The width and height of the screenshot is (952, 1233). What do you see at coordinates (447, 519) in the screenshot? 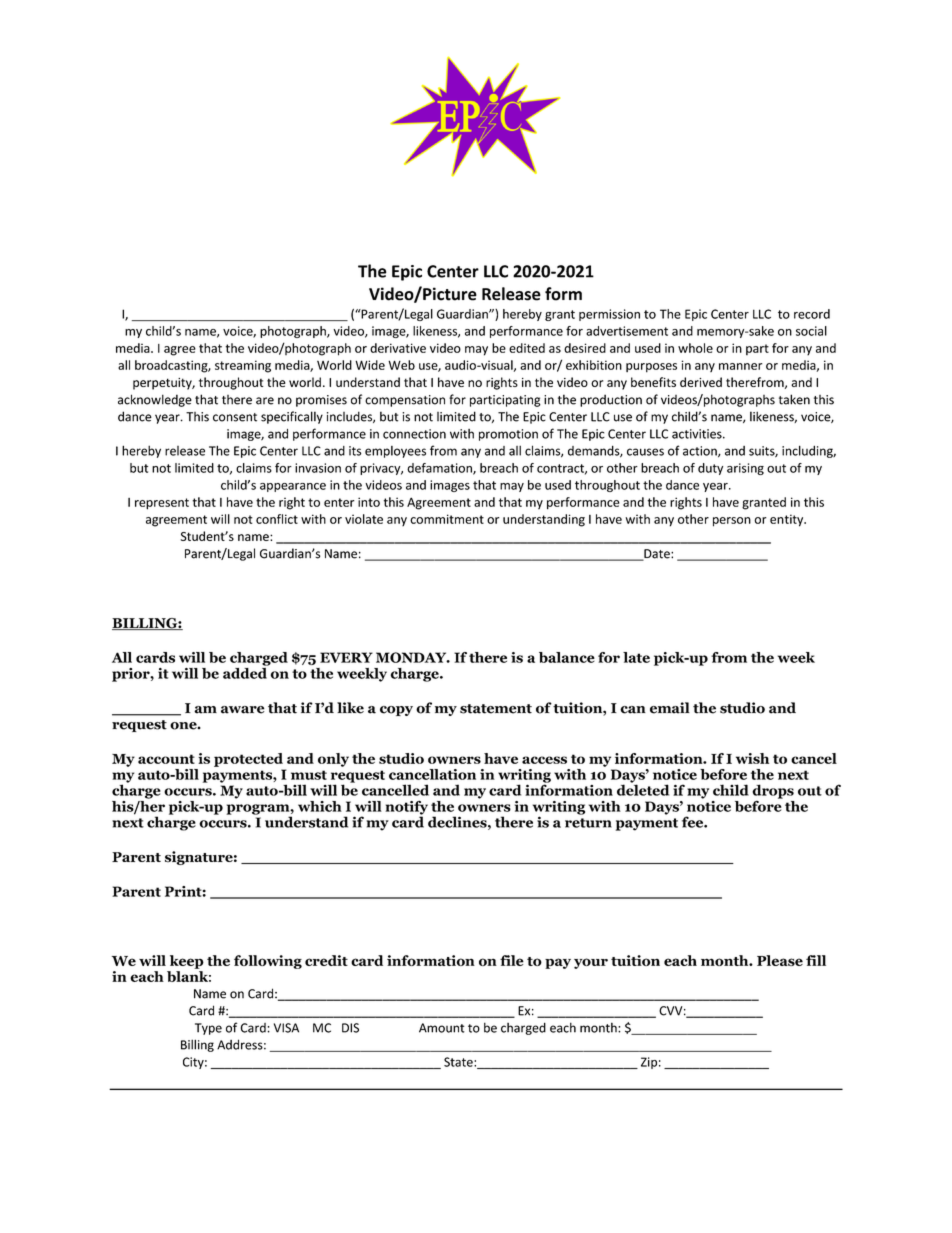
I see `commitment` at bounding box center [447, 519].
